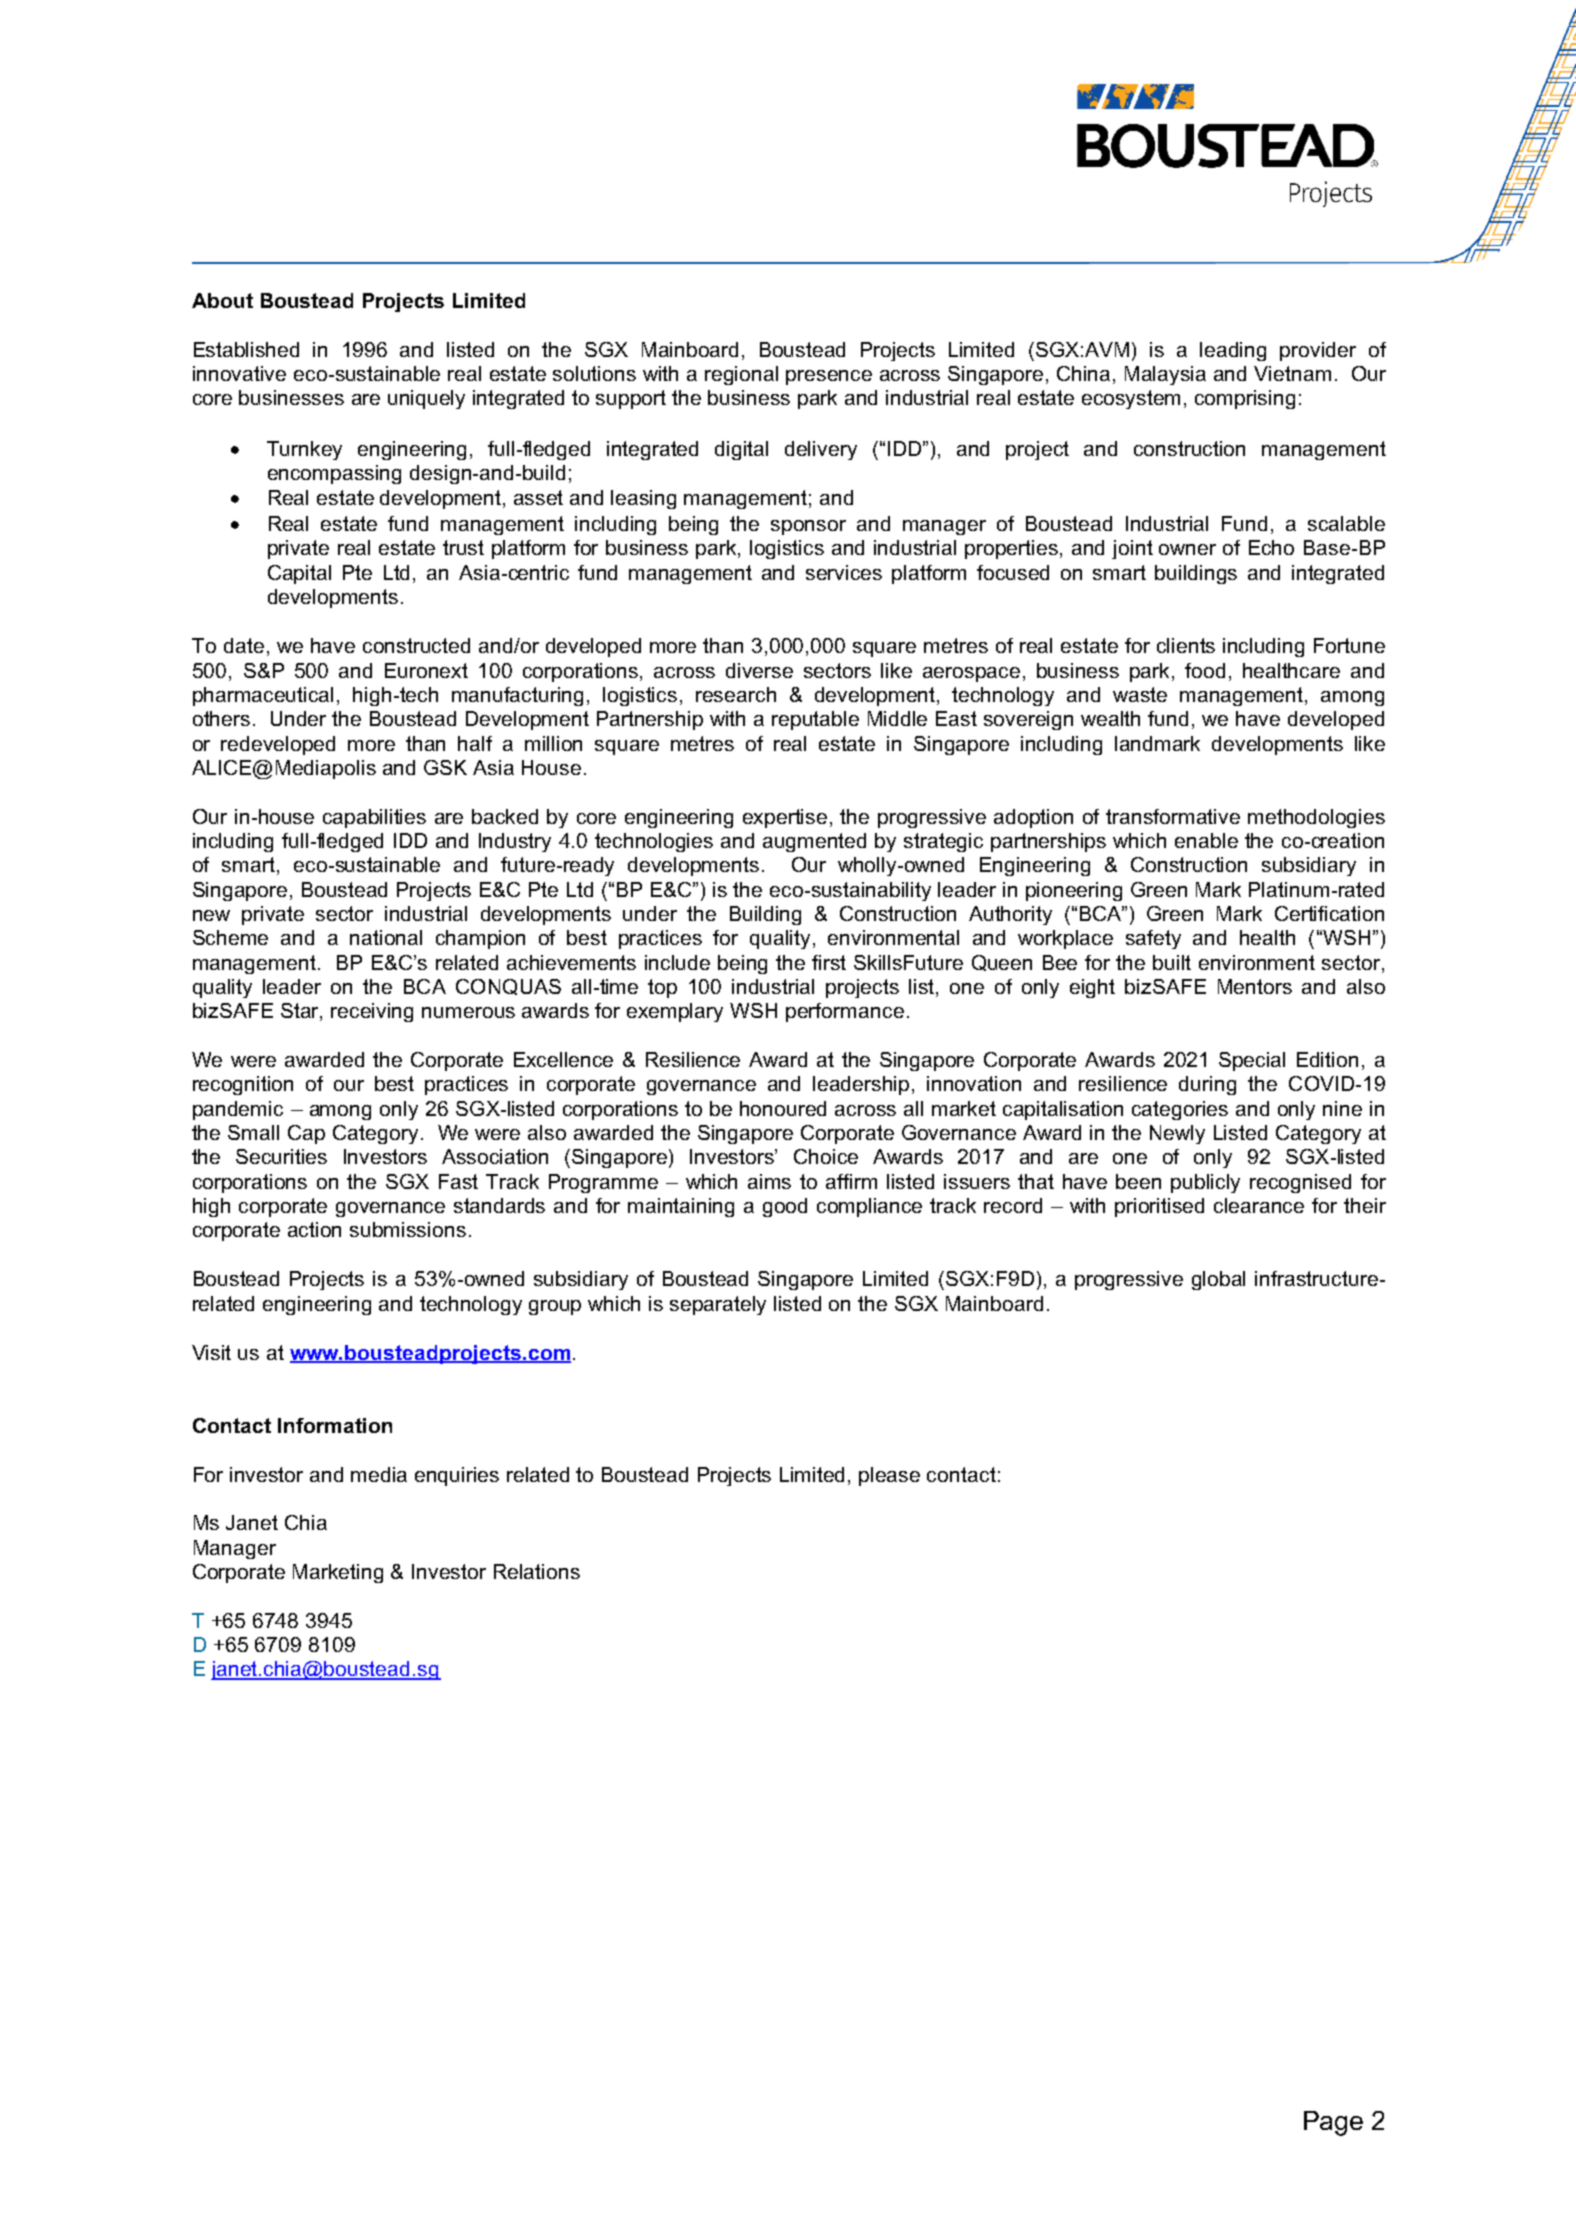 The height and width of the screenshot is (2230, 1576). I want to click on Page, so click(1333, 2123).
